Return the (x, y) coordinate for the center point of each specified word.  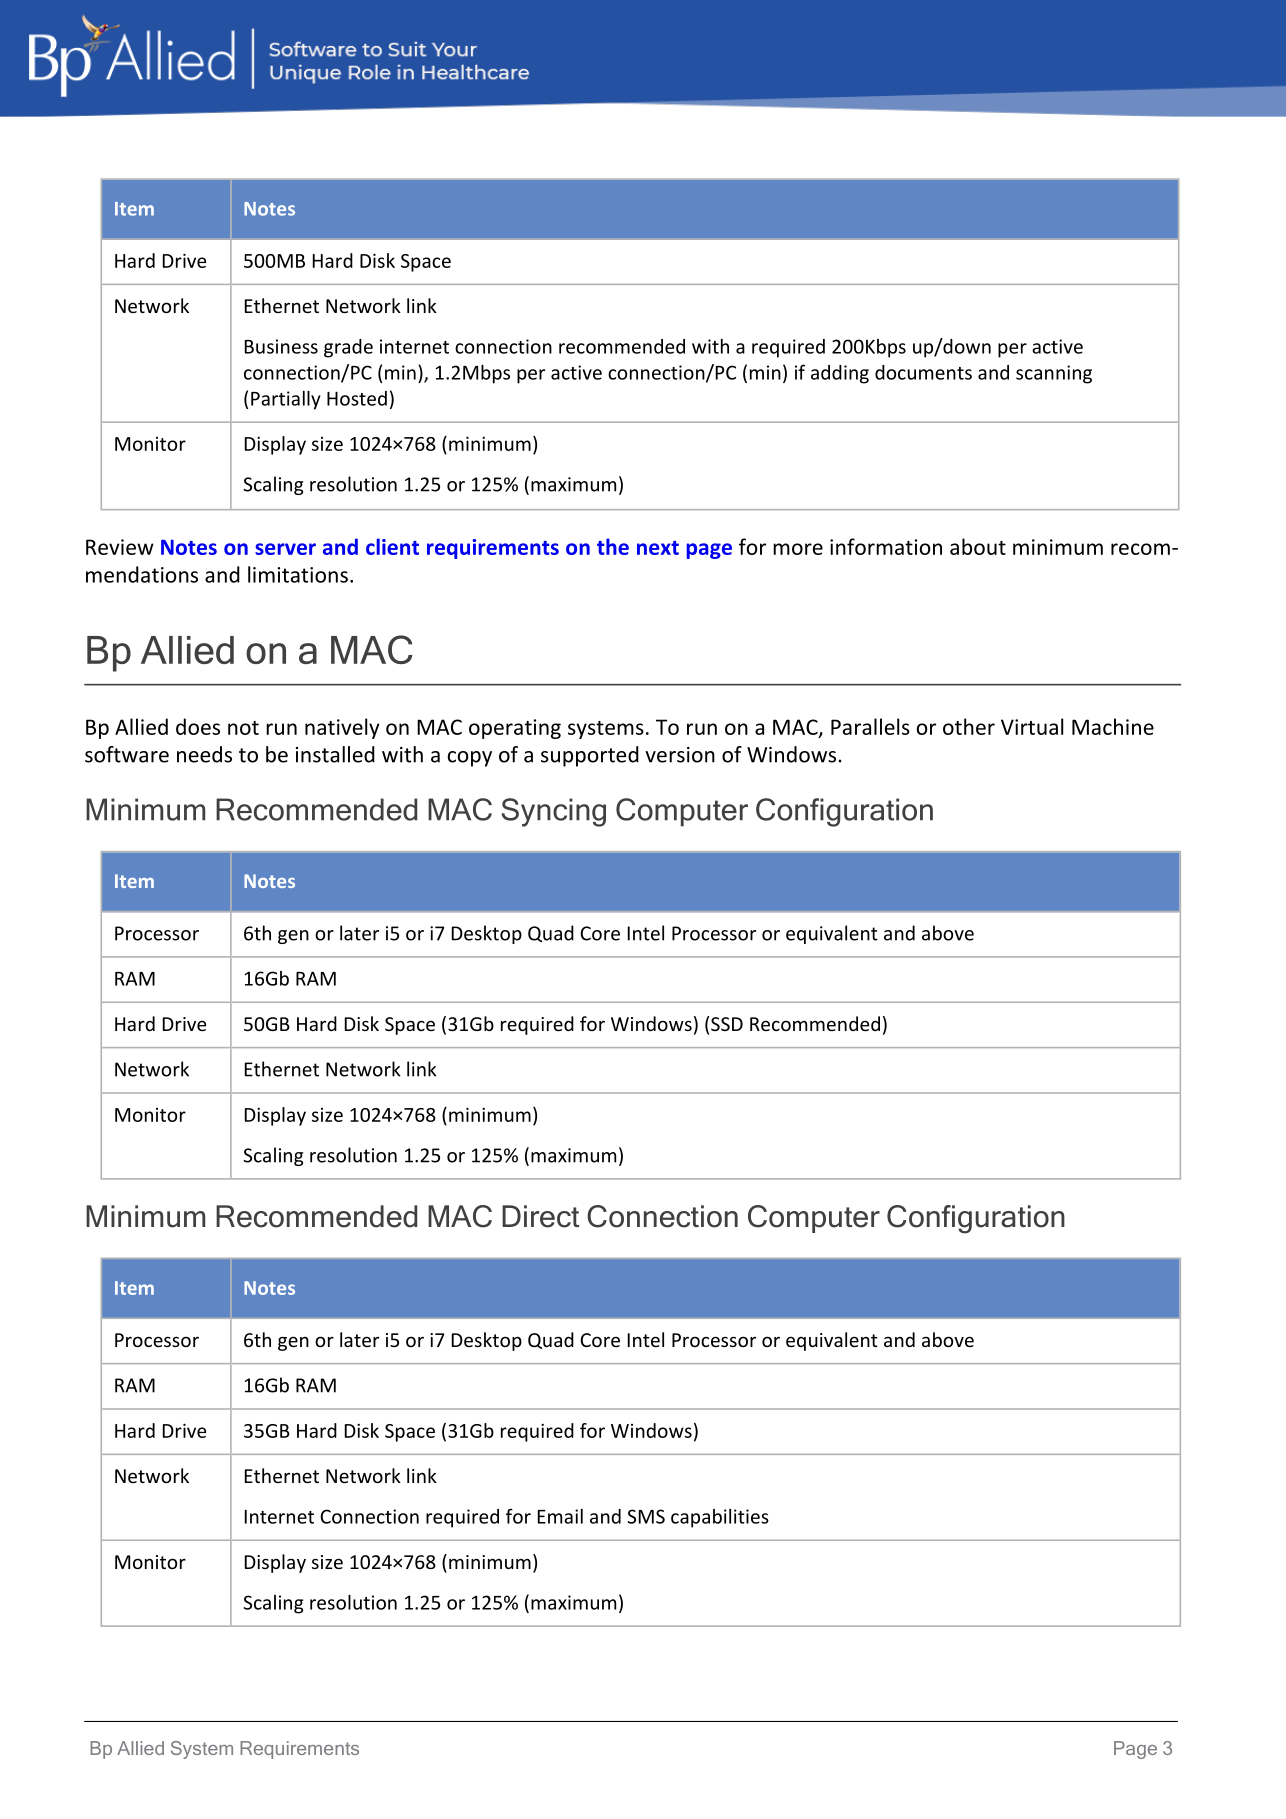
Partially (285, 400)
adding (840, 374)
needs (204, 754)
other (969, 726)
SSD (727, 1024)
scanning (1054, 374)
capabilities (720, 1518)
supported (590, 756)
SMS (646, 1516)
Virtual (1032, 726)
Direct (540, 1216)
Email (560, 1516)
